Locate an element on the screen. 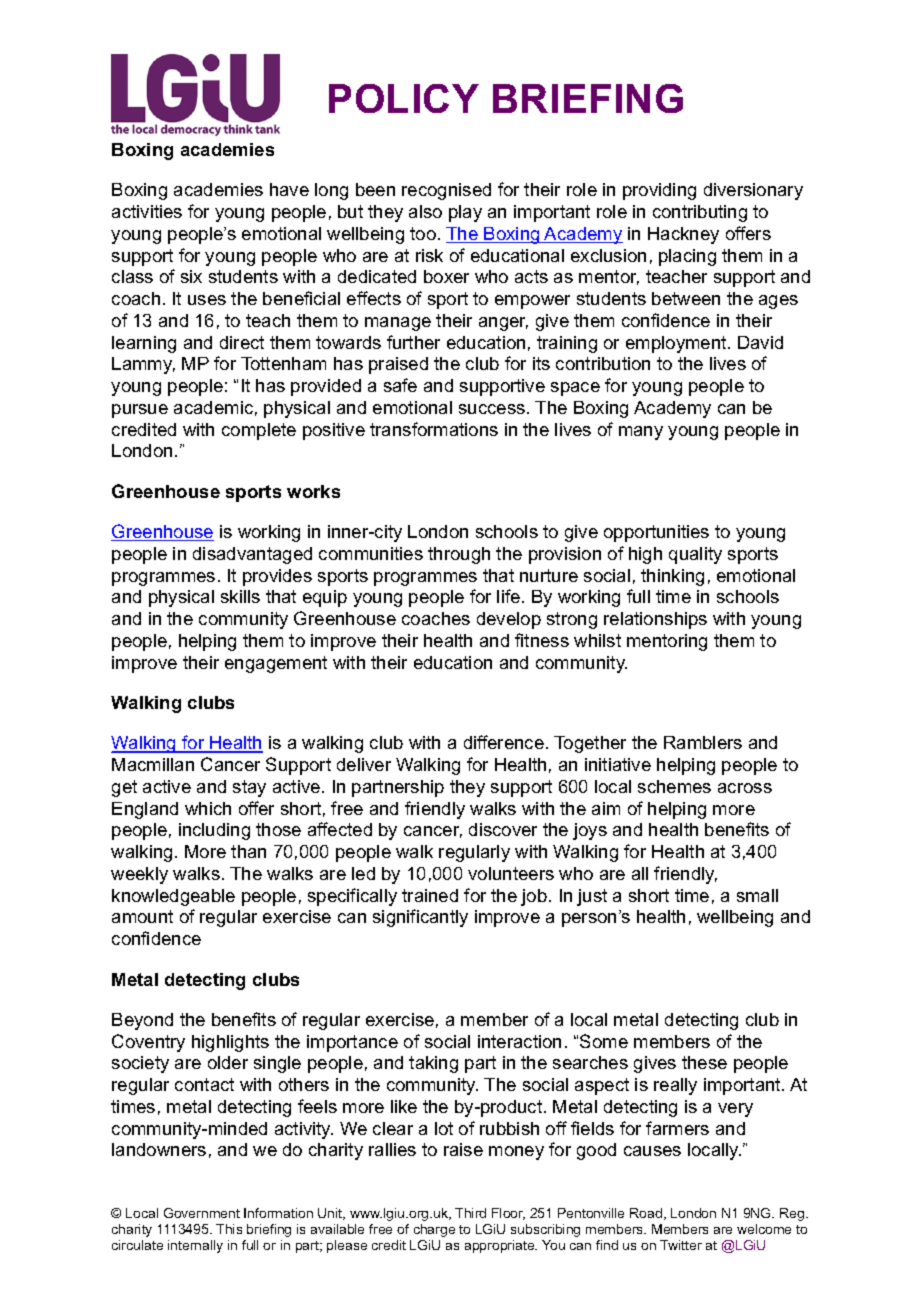  Government is located at coordinates (202, 1213).
